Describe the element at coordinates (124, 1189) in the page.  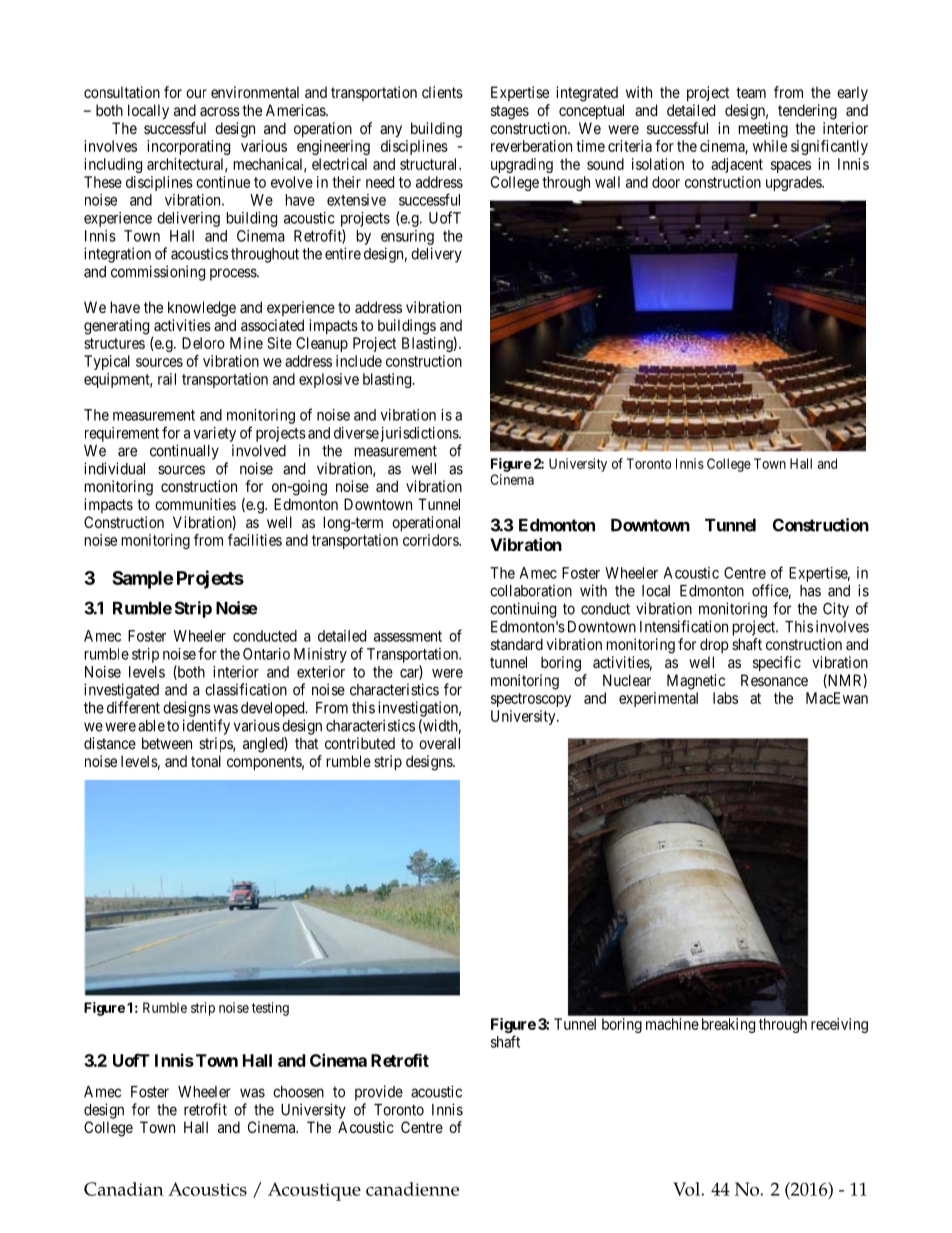
I see `Canadian` at that location.
